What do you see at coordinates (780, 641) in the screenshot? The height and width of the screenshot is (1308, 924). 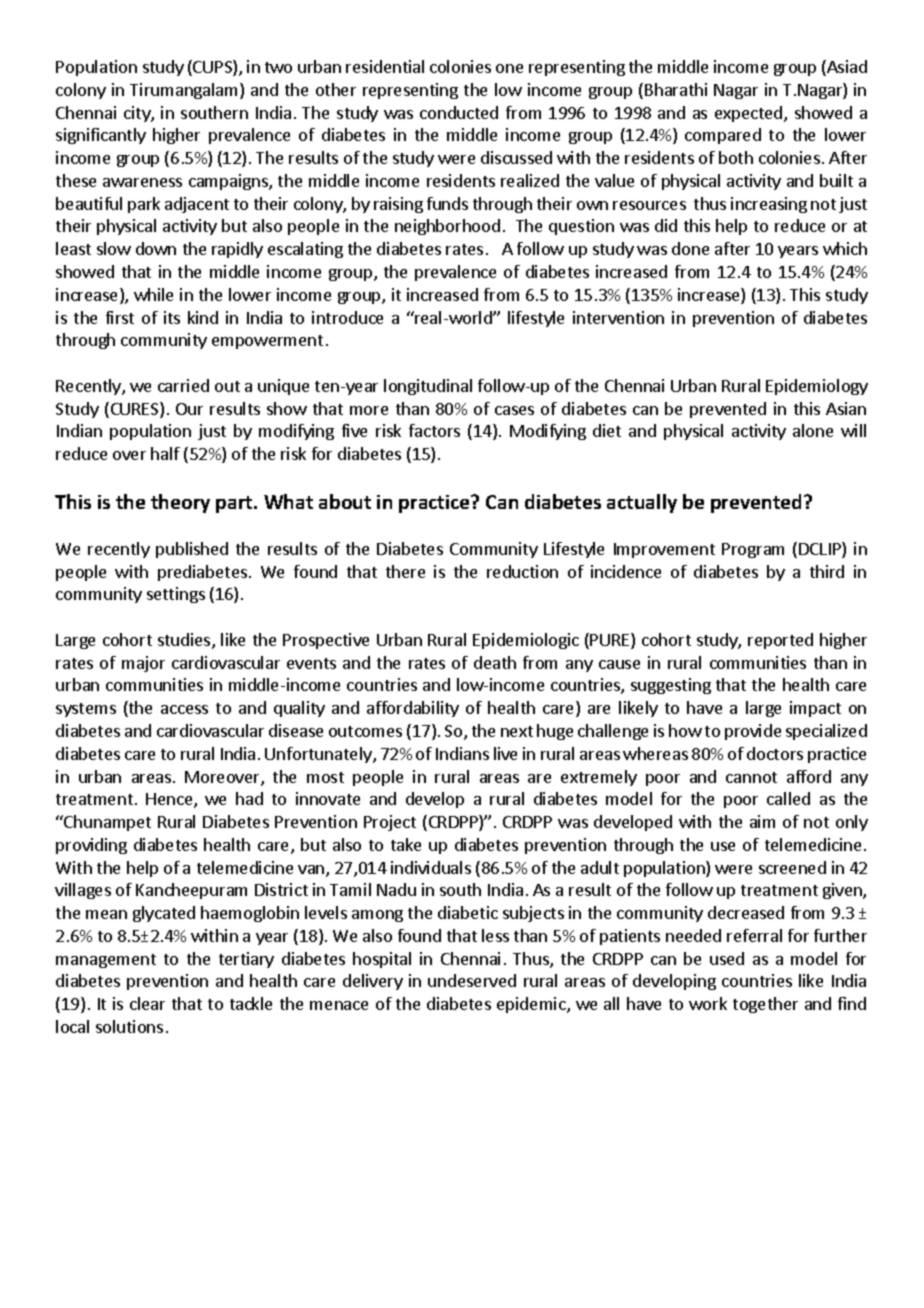 I see `reported` at bounding box center [780, 641].
